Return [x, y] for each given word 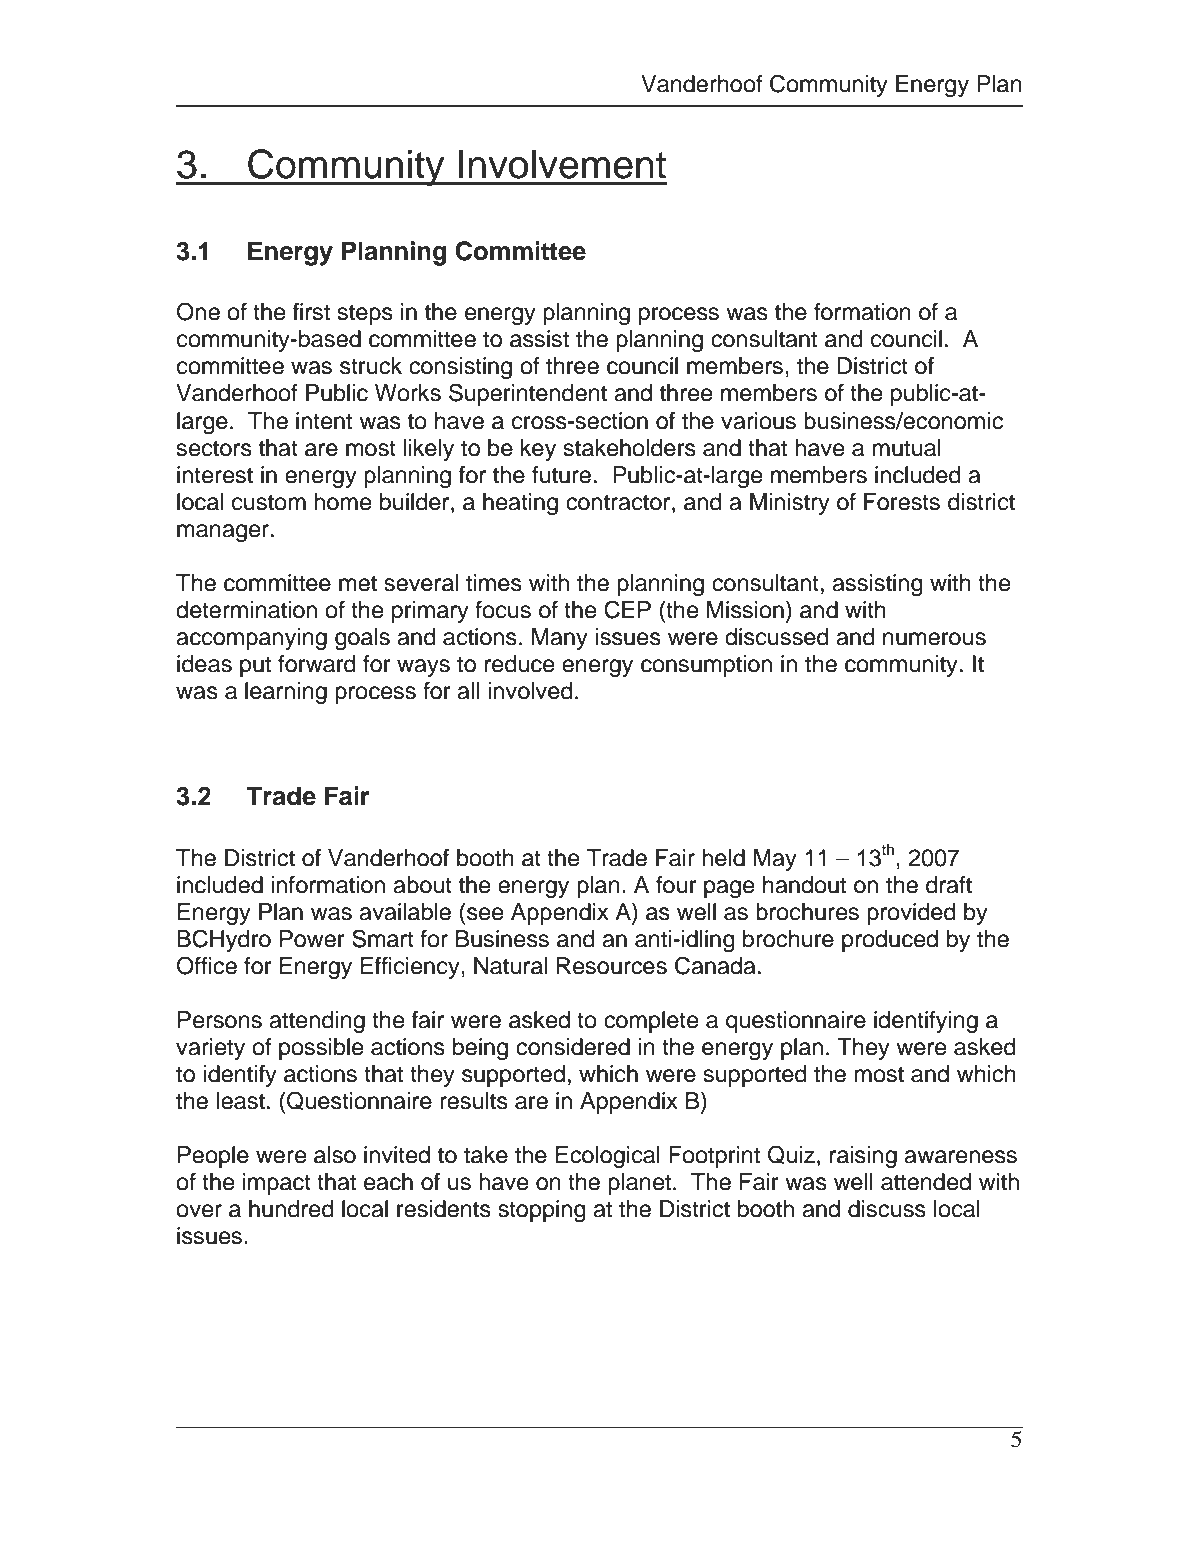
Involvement [562, 164]
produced [890, 941]
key [538, 450]
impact [277, 1184]
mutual [906, 448]
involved [530, 691]
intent [324, 421]
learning [286, 693]
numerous [934, 639]
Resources [612, 966]
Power [312, 939]
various [758, 421]
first [311, 312]
